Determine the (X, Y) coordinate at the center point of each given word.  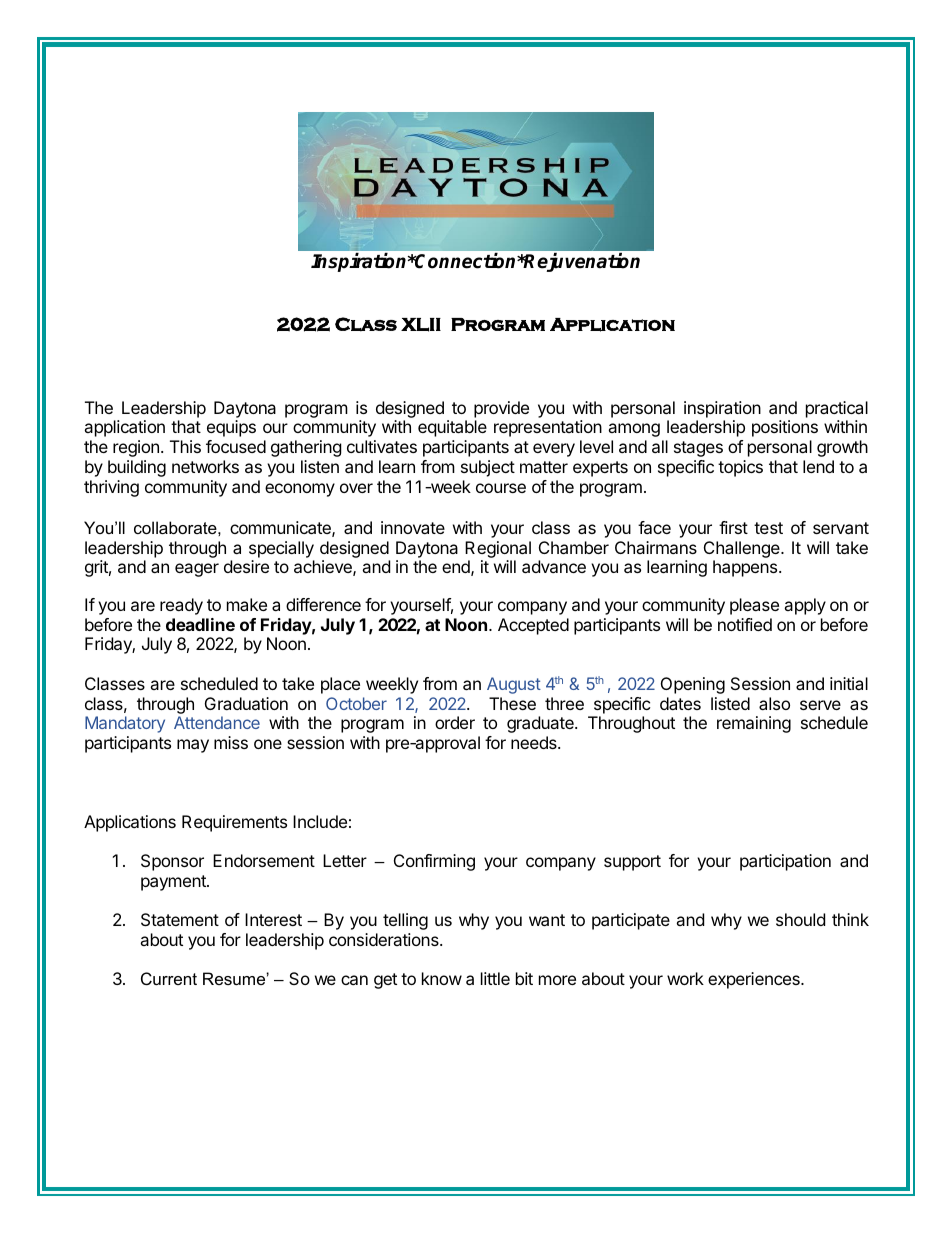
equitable (452, 428)
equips (231, 428)
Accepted (533, 626)
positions (785, 428)
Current (169, 978)
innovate (413, 527)
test (768, 528)
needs (535, 742)
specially (281, 549)
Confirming (434, 862)
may (193, 746)
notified (745, 624)
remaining (754, 724)
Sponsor (172, 862)
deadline (200, 624)
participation (785, 862)
